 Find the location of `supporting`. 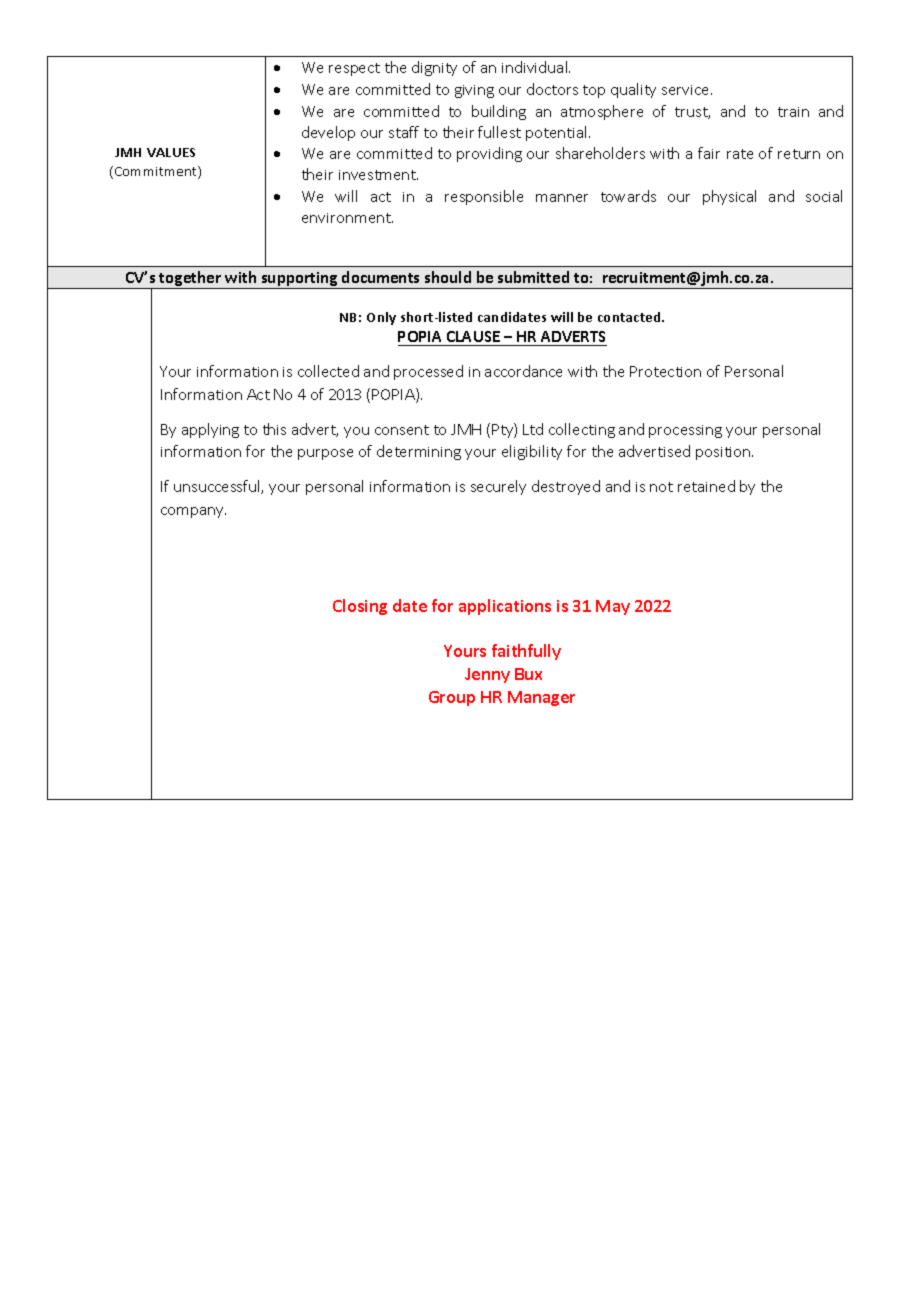

supporting is located at coordinates (299, 280).
